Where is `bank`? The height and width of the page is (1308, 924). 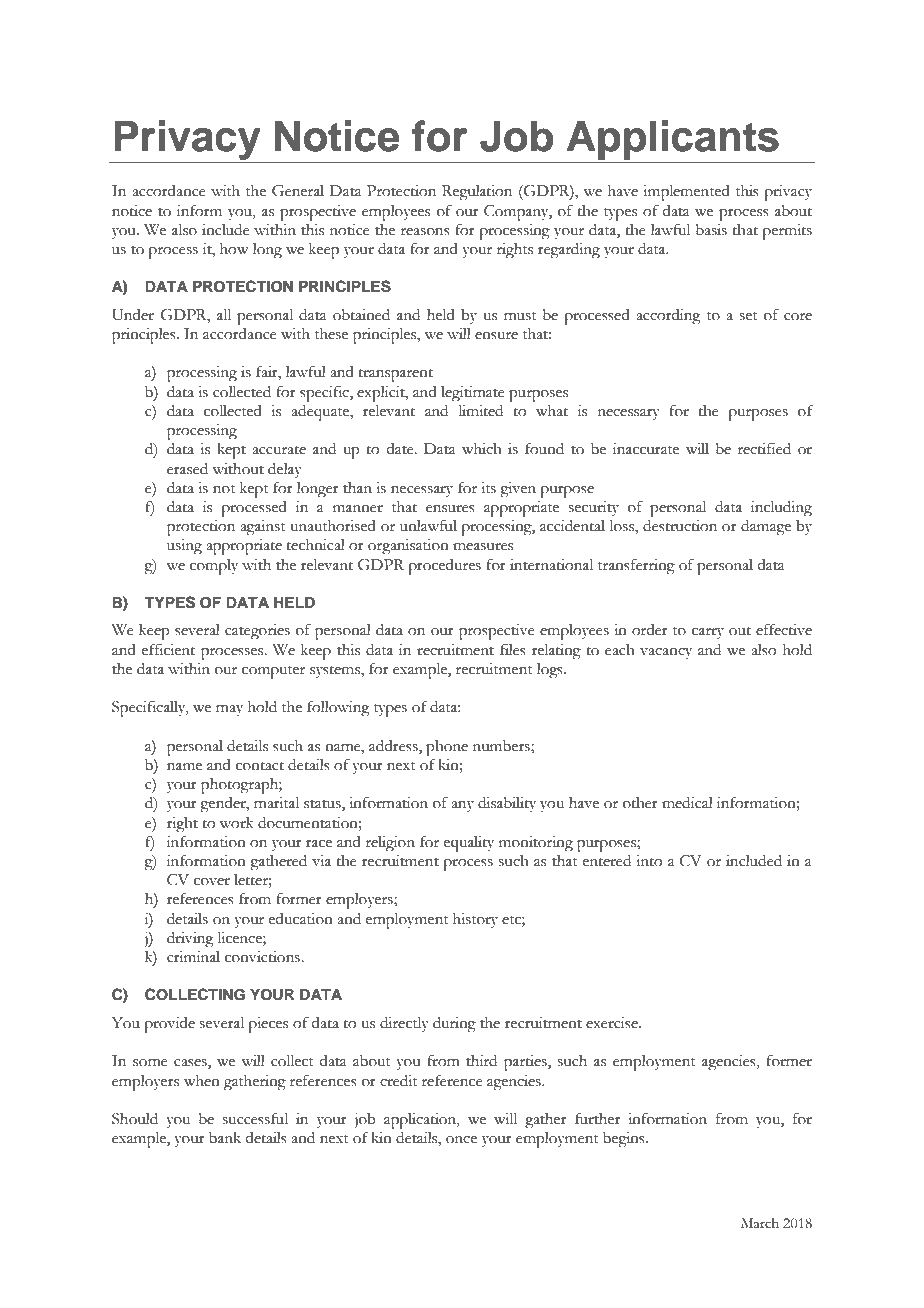
bank is located at coordinates (225, 1138).
